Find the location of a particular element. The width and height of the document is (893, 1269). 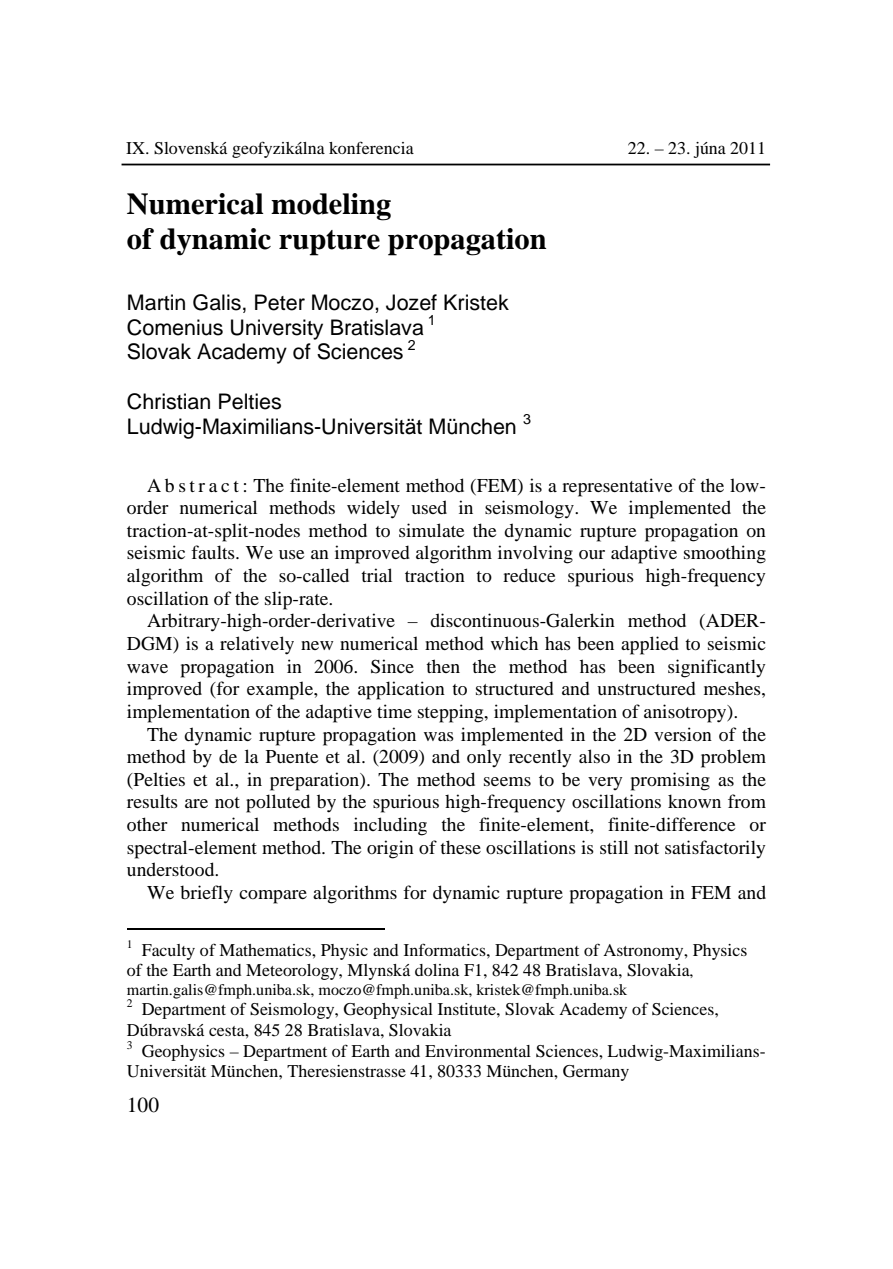

then is located at coordinates (443, 666).
